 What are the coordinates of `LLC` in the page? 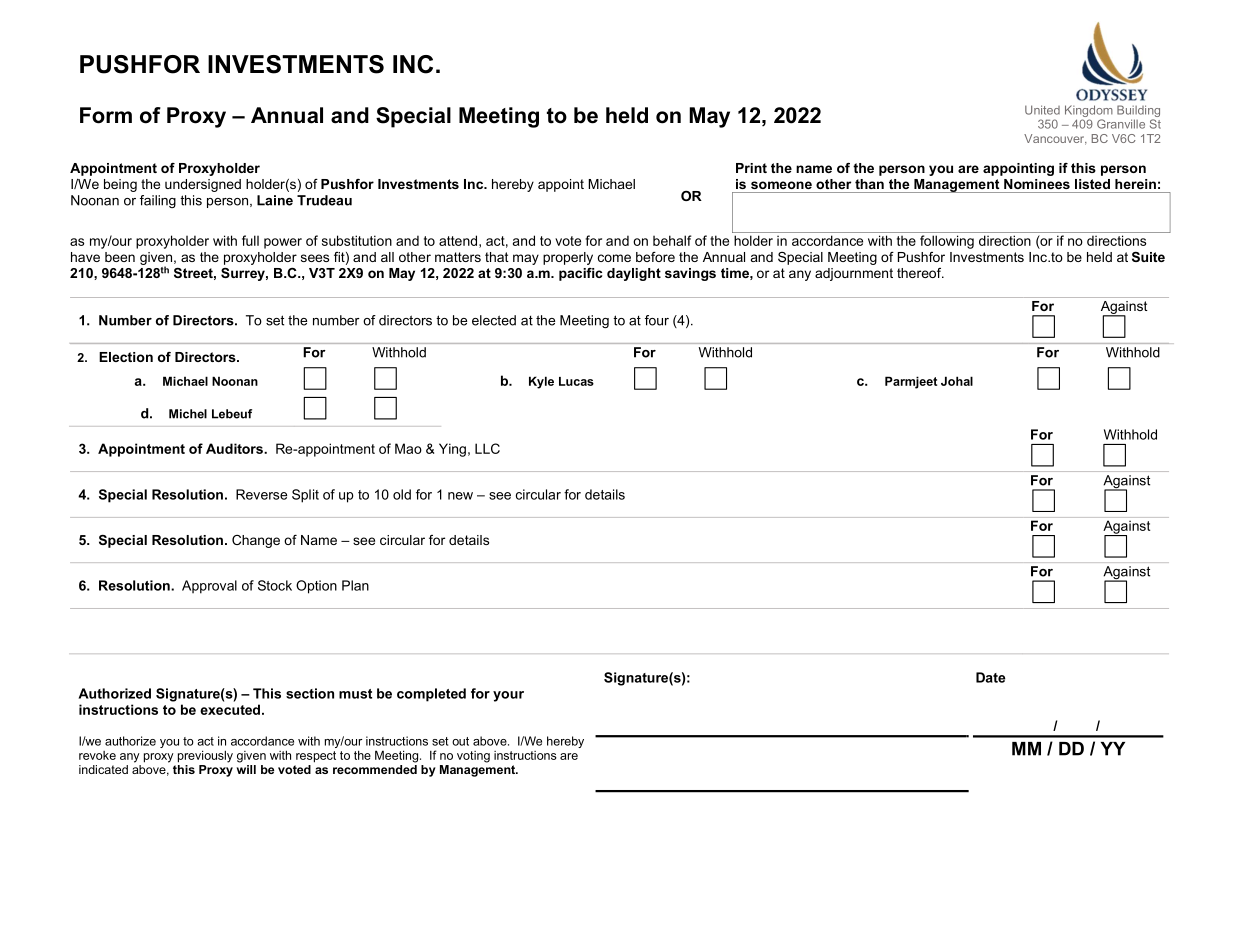 It's located at (487, 448).
